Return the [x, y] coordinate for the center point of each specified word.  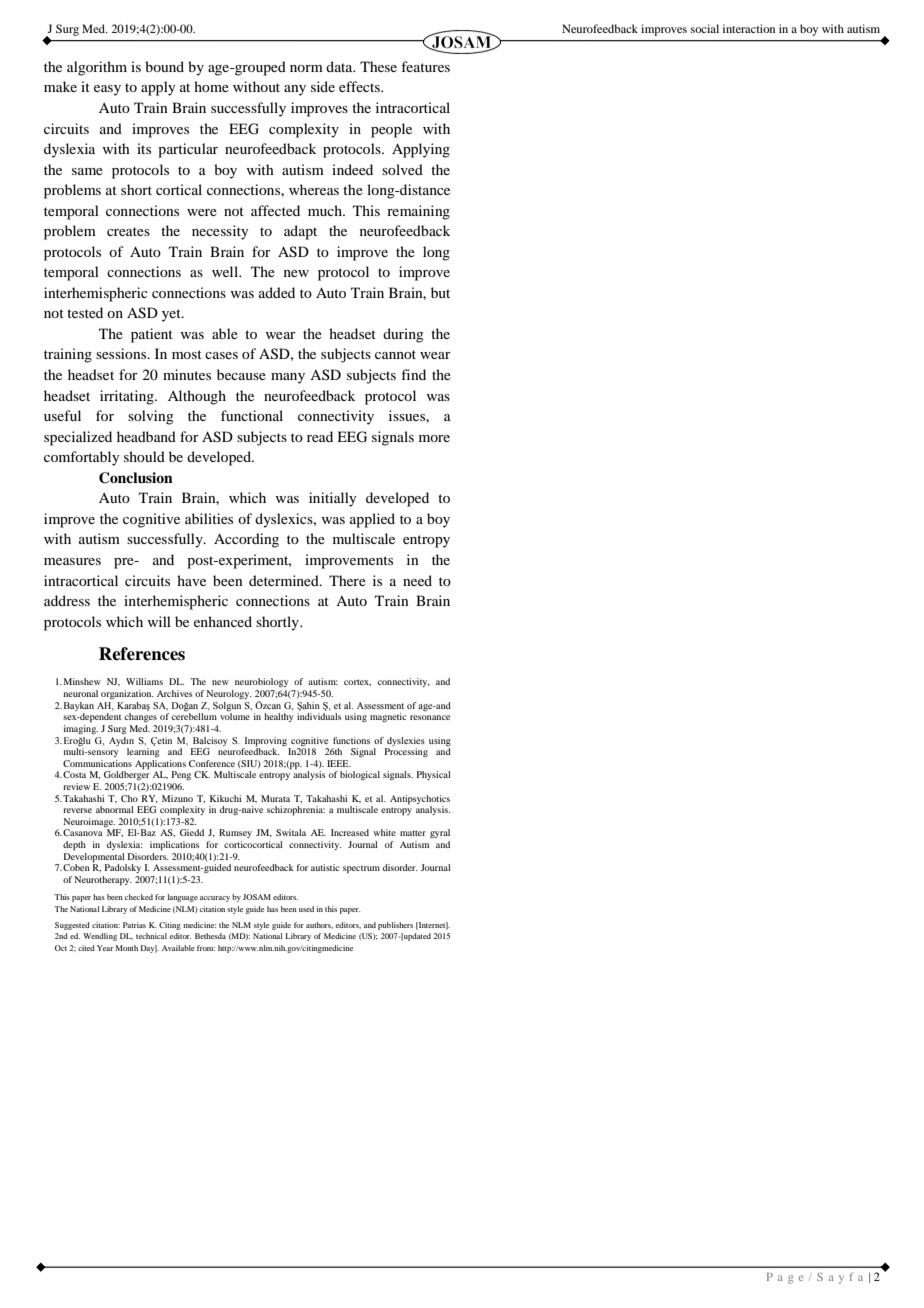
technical [151, 936]
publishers [395, 926]
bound [164, 66]
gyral [440, 833]
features [425, 66]
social [705, 28]
